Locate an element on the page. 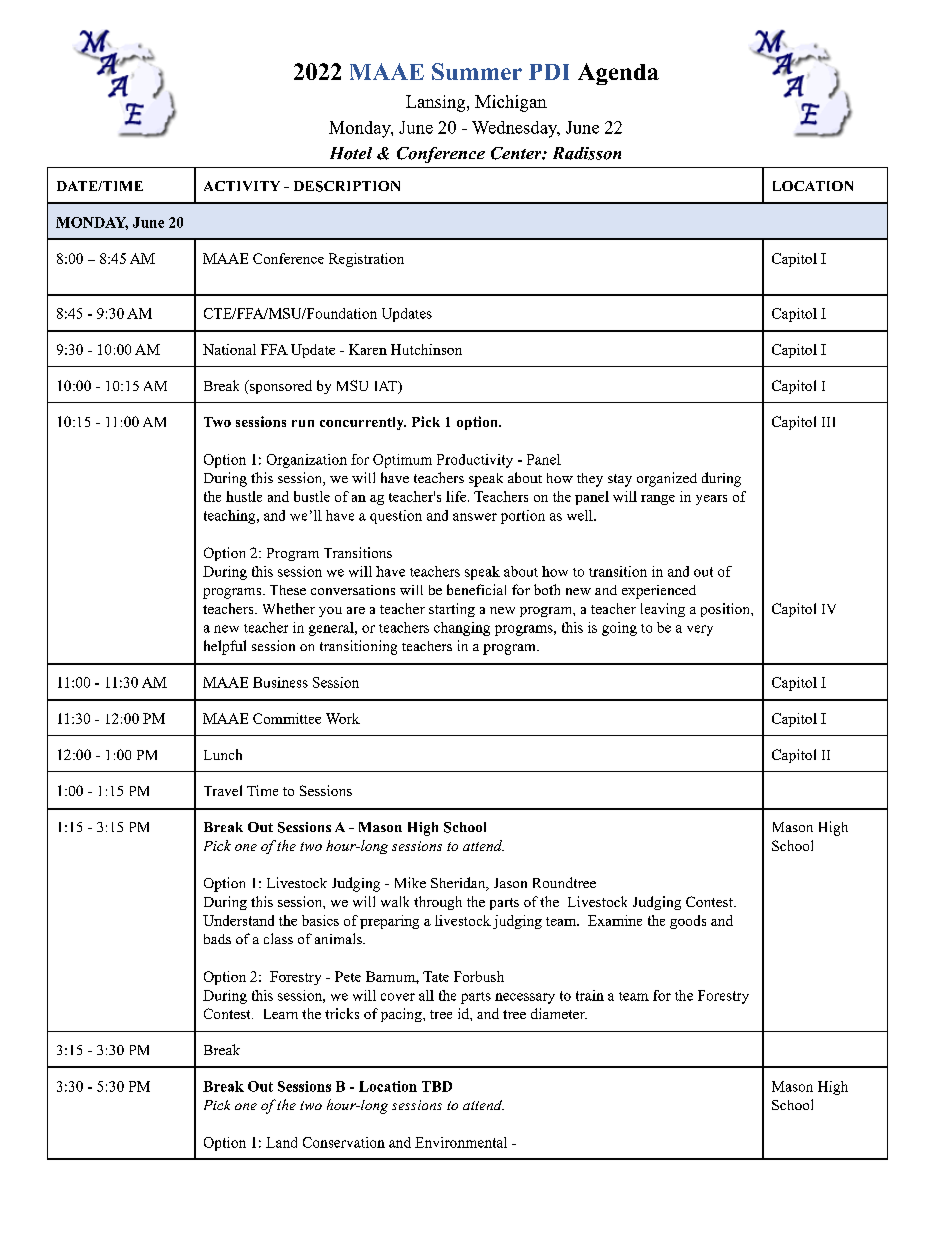 Image resolution: width=952 pixels, height=1233 pixels. Environmental is located at coordinates (461, 1142).
